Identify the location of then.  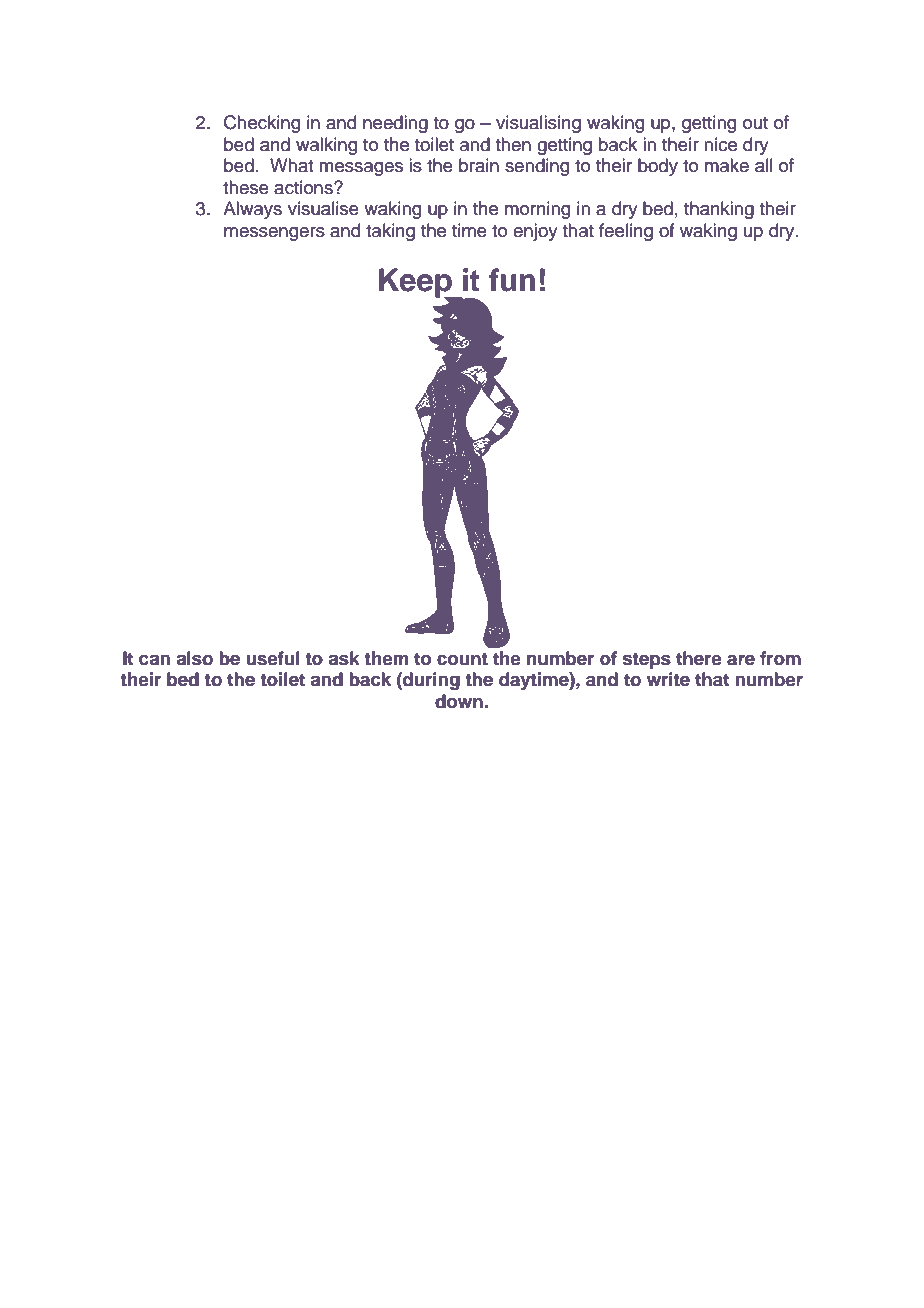
(513, 144).
